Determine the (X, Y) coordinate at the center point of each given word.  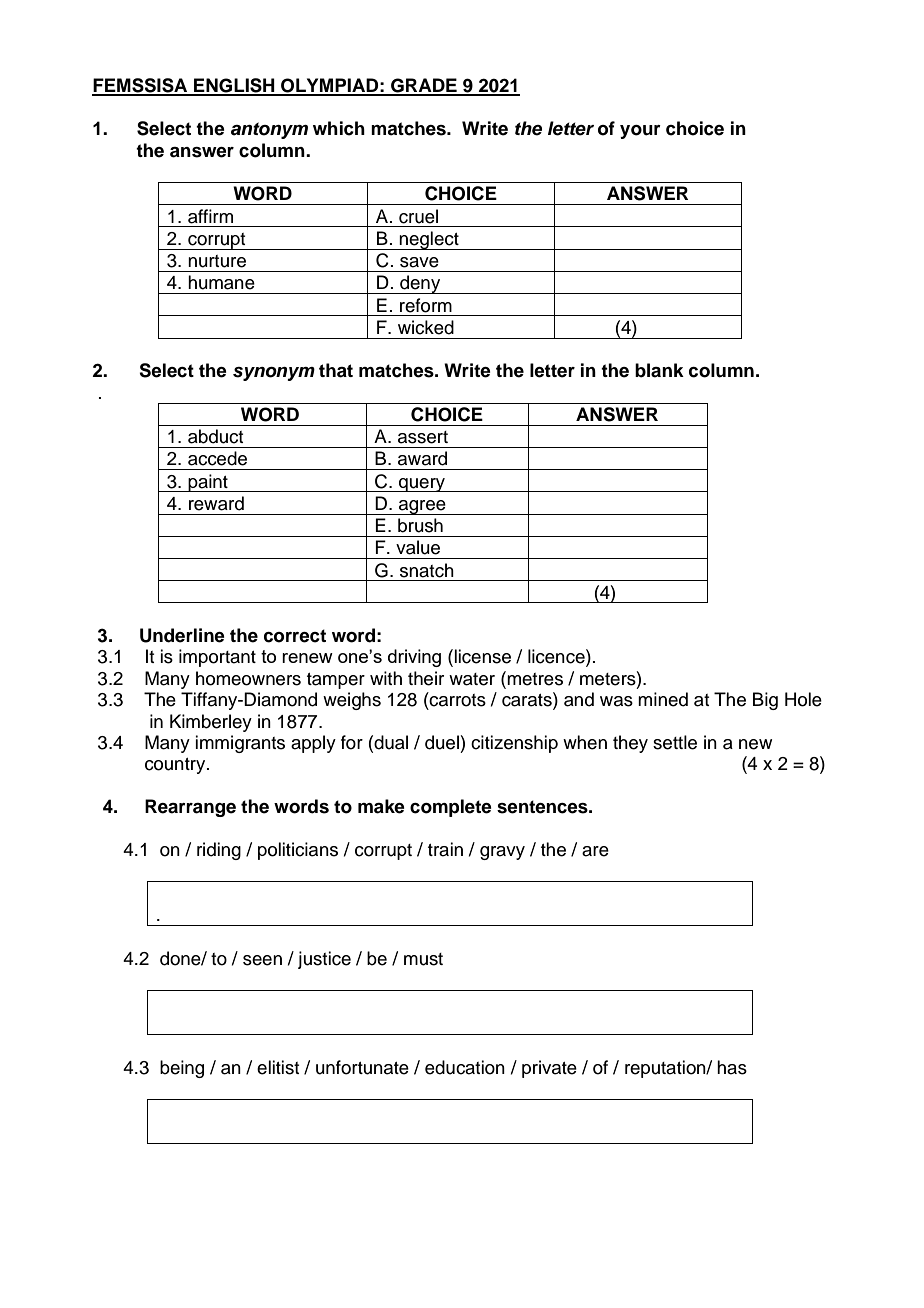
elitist (278, 1067)
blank (659, 370)
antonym (269, 130)
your (640, 132)
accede (217, 458)
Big (765, 701)
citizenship (514, 744)
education (465, 1067)
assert (423, 437)
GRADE (424, 86)
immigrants (240, 744)
